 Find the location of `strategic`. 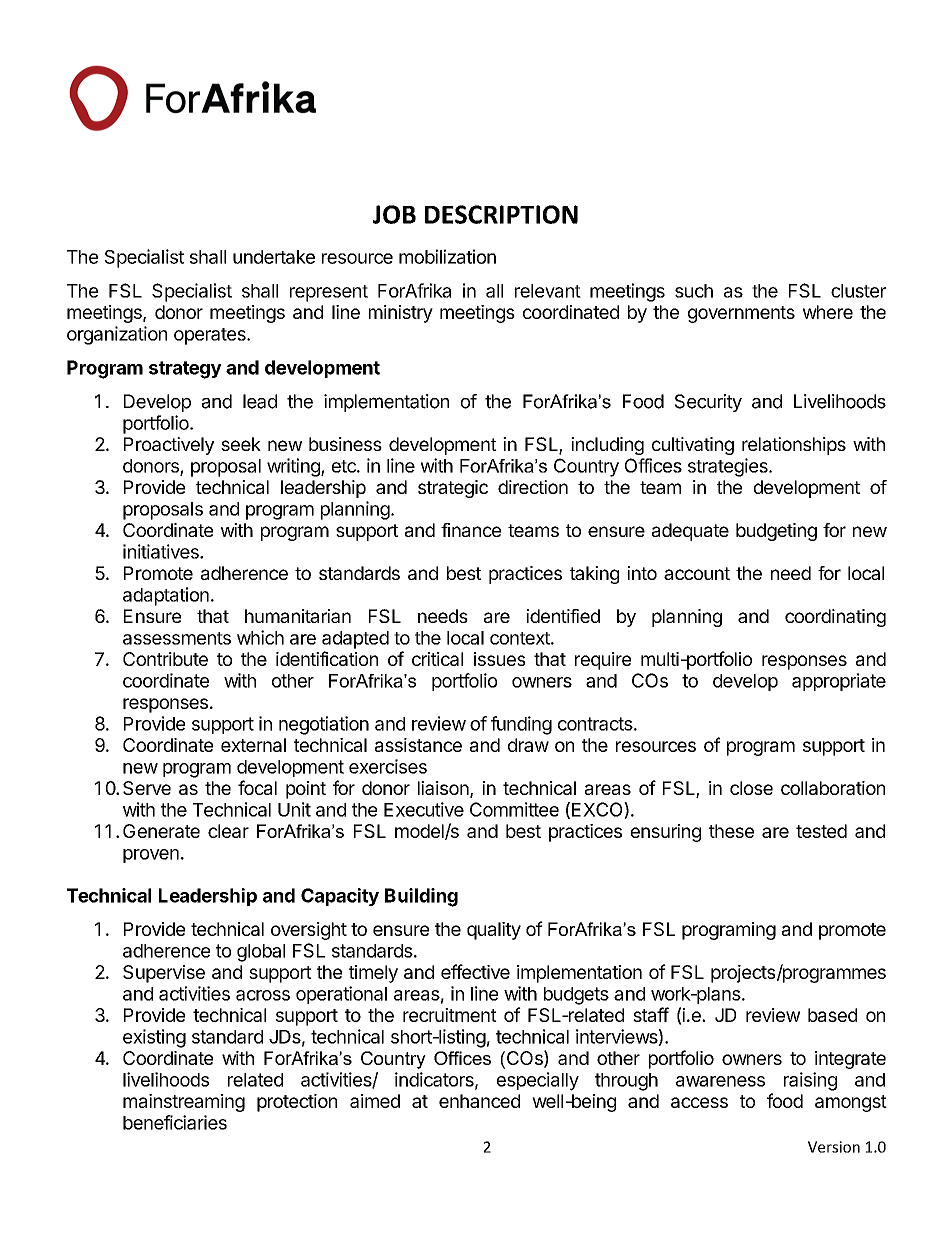

strategic is located at coordinates (453, 489).
